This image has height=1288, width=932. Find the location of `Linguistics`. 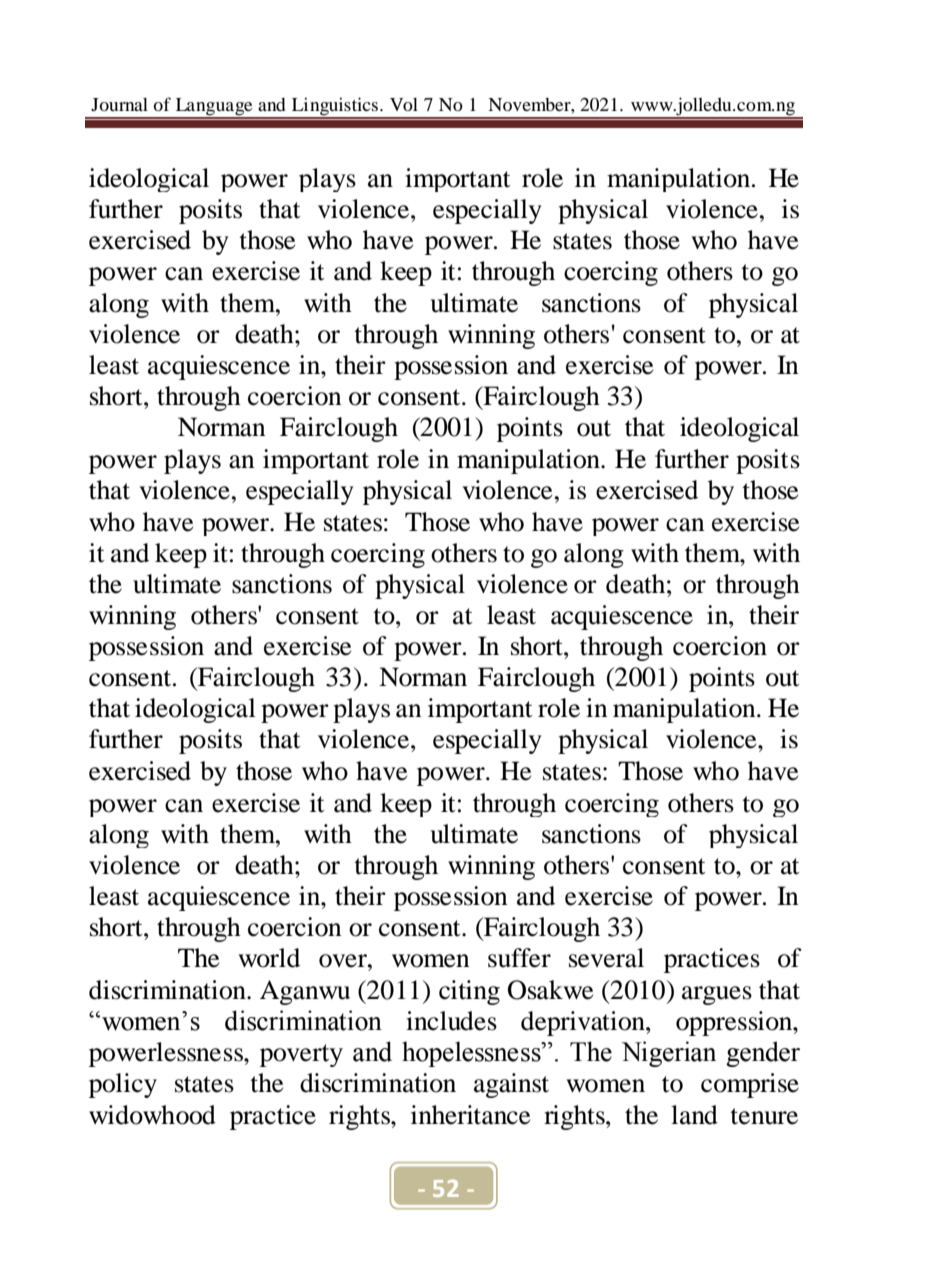

Linguistics is located at coordinates (335, 107).
